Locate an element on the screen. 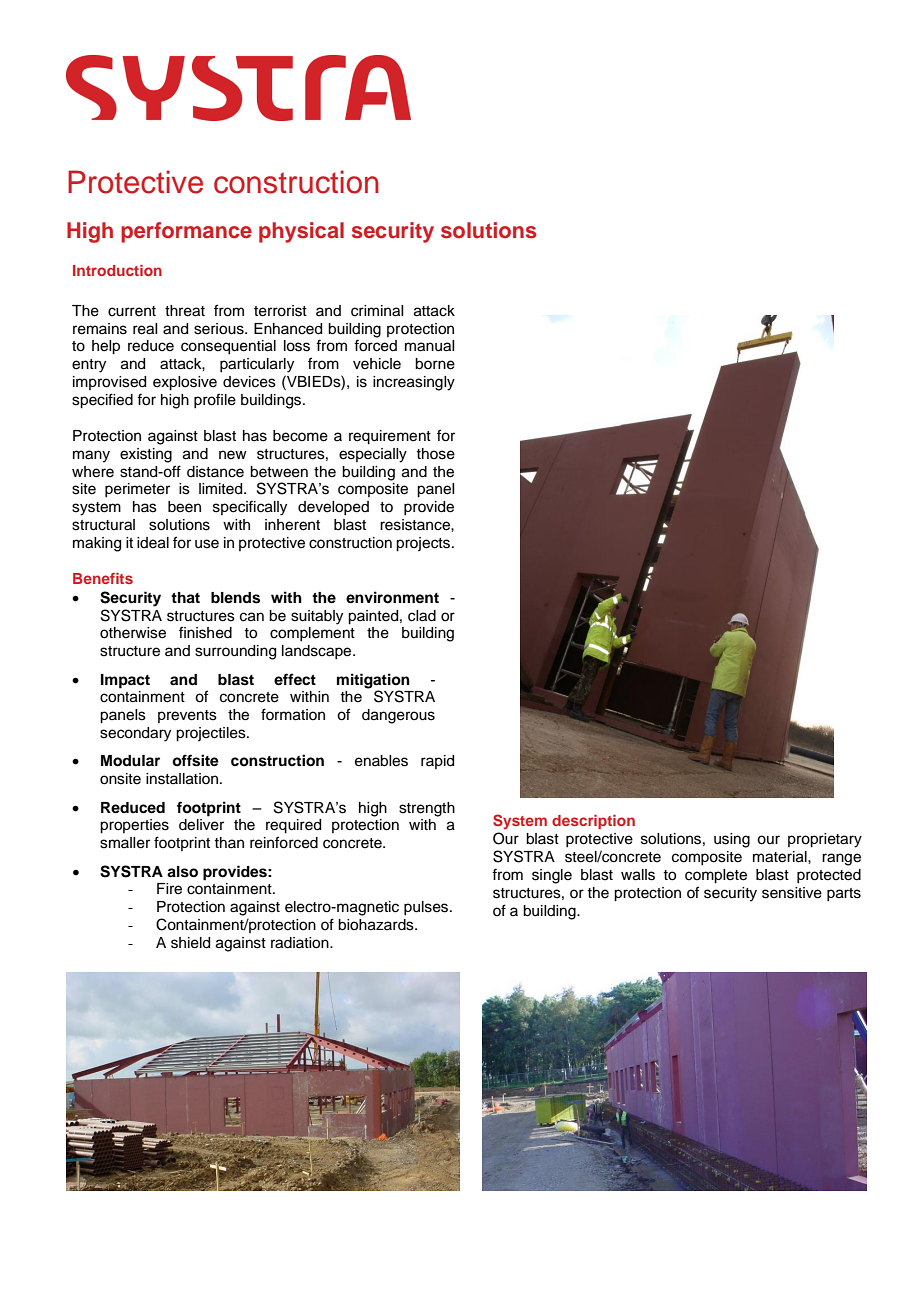  distance is located at coordinates (215, 472).
